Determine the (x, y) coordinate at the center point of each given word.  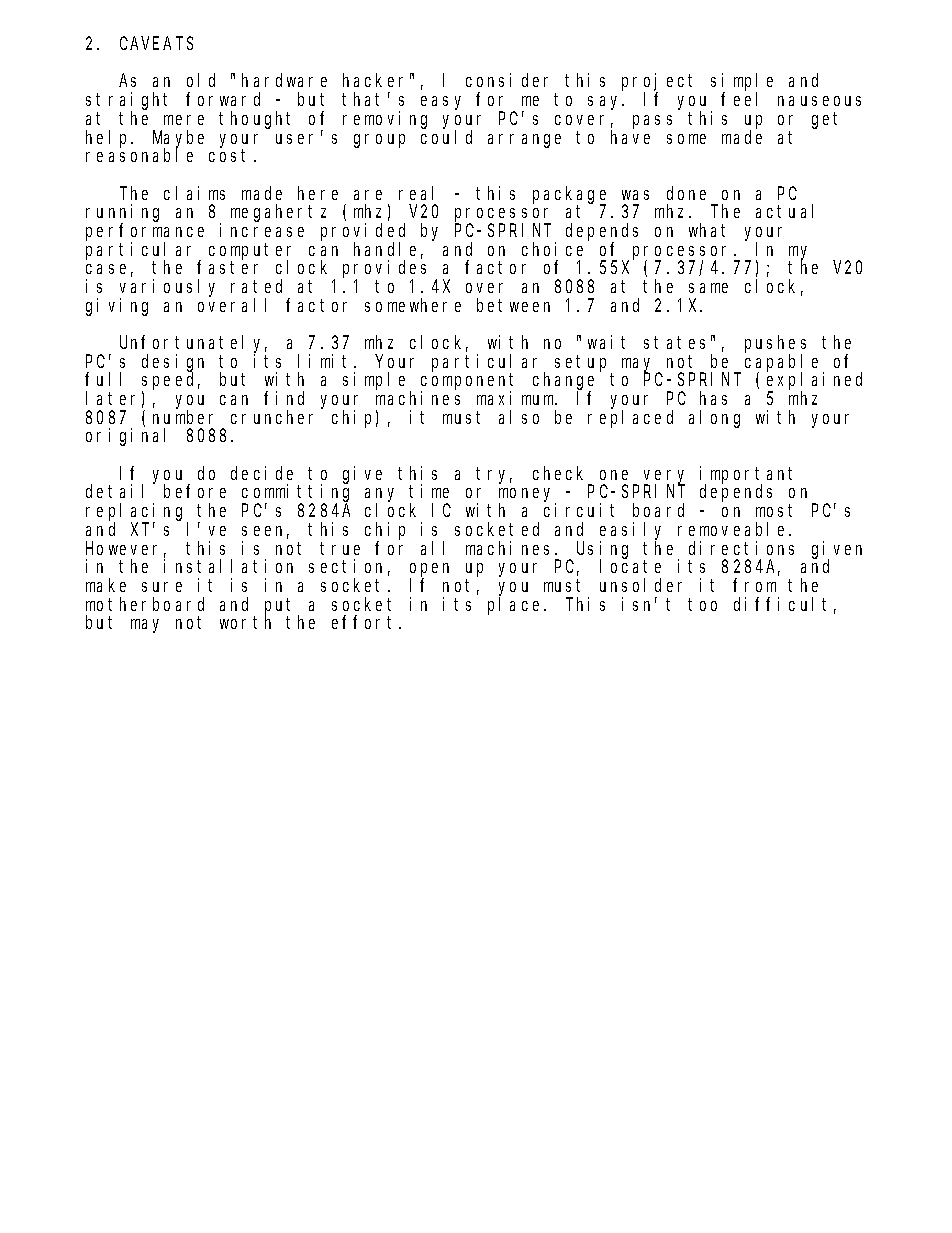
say (606, 103)
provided (363, 233)
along (714, 419)
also (519, 417)
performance (145, 233)
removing (385, 120)
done (686, 193)
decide (262, 473)
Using (602, 550)
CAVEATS (156, 43)
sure (162, 587)
